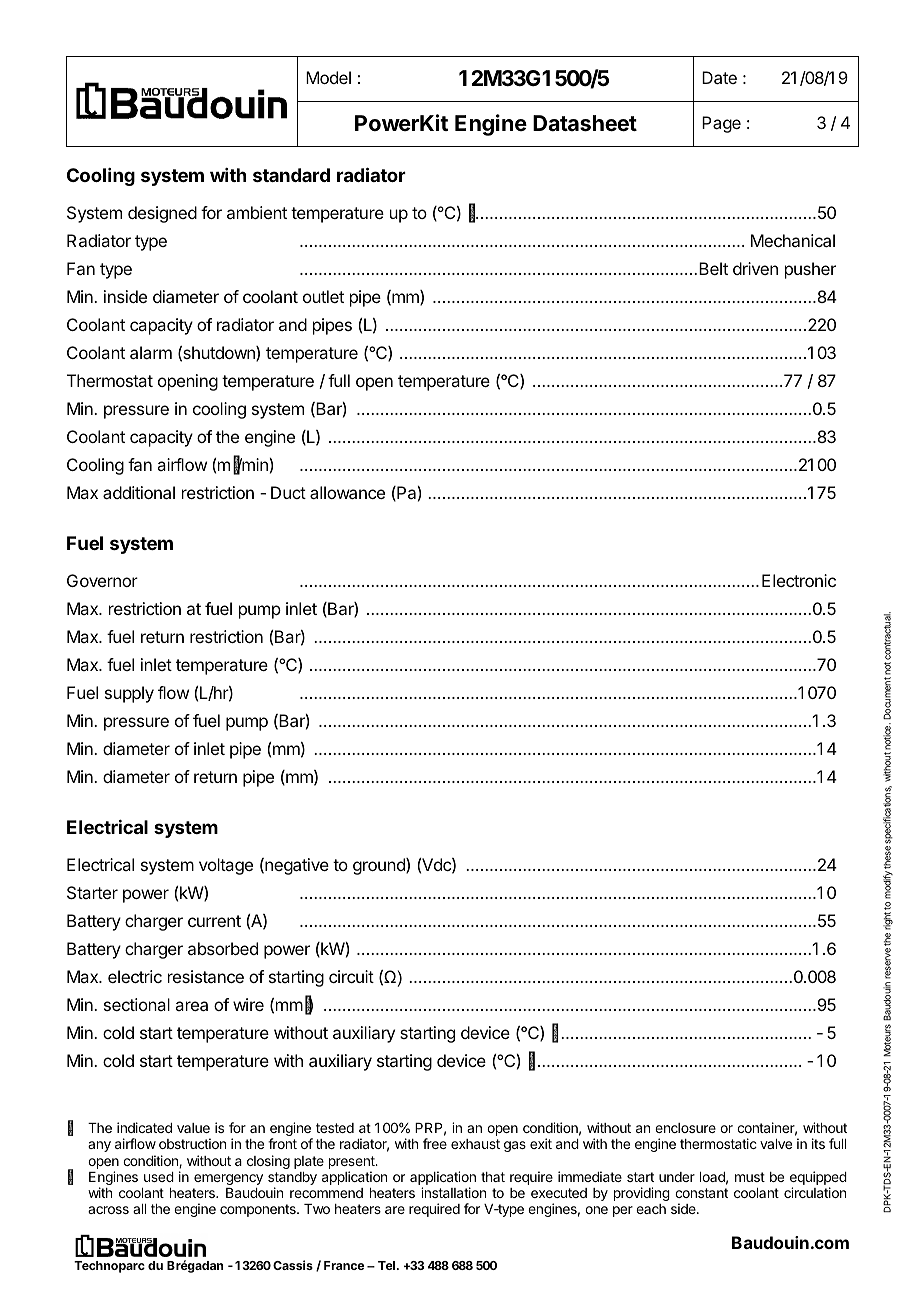 The height and width of the screenshot is (1308, 924). I want to click on constant, so click(701, 1193).
